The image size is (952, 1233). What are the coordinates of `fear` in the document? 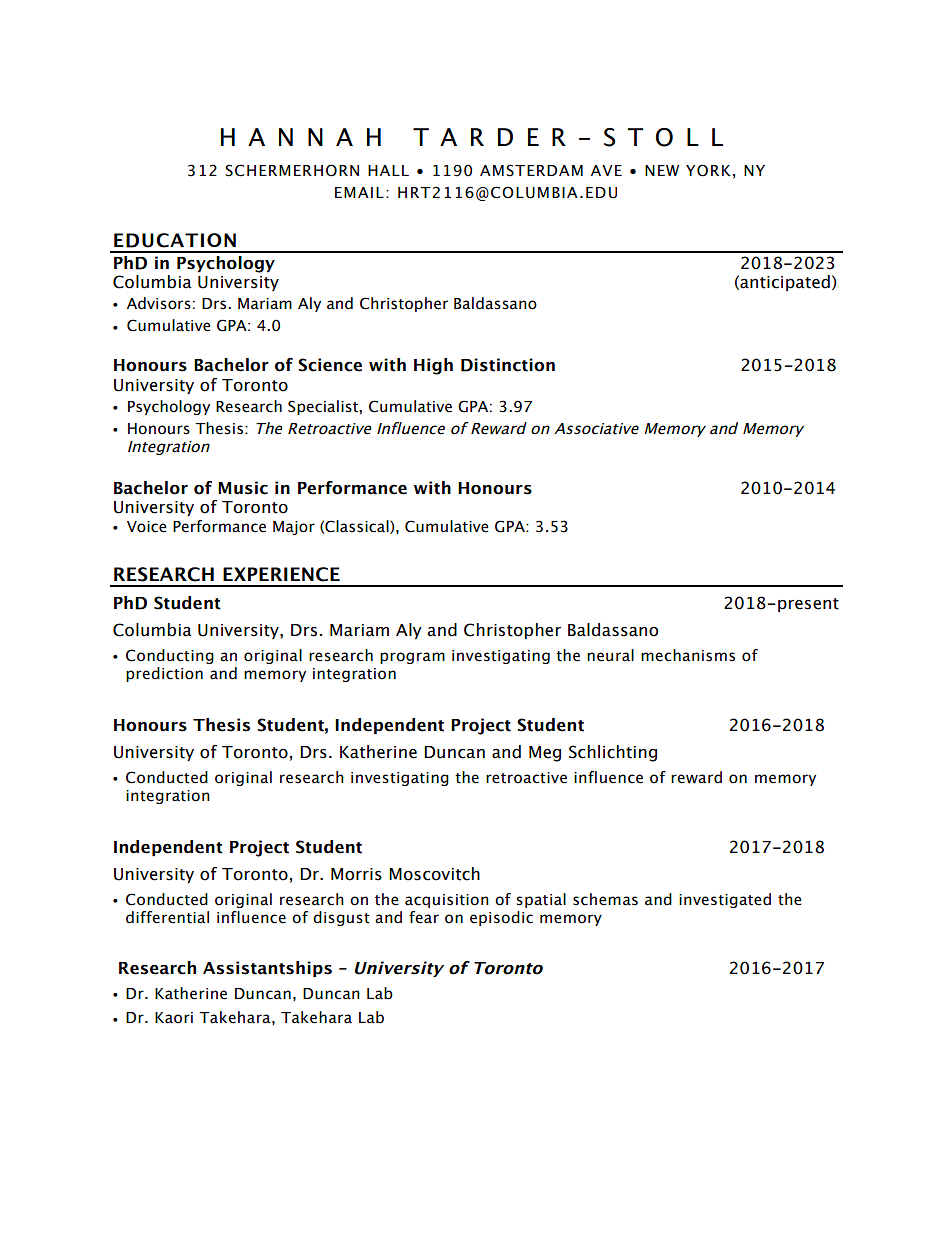 It's located at (424, 917).
